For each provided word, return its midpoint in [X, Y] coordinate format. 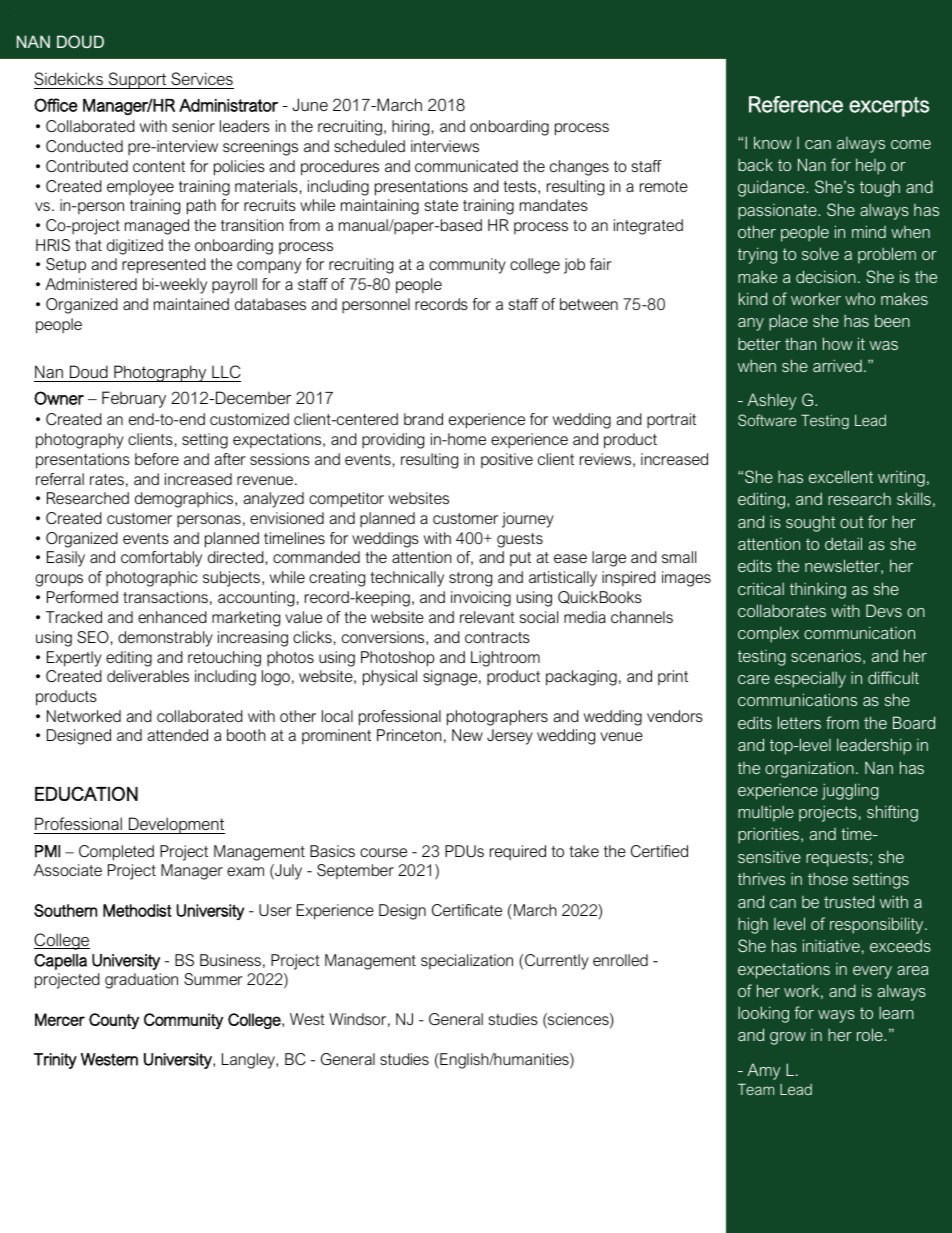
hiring [410, 128]
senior [193, 126]
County [114, 1021]
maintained [191, 304]
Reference [796, 104]
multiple [766, 813]
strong [470, 579]
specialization [467, 961]
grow [788, 1038]
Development [176, 825]
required [518, 852]
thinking [818, 590]
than [800, 343]
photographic [152, 579]
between [589, 304]
